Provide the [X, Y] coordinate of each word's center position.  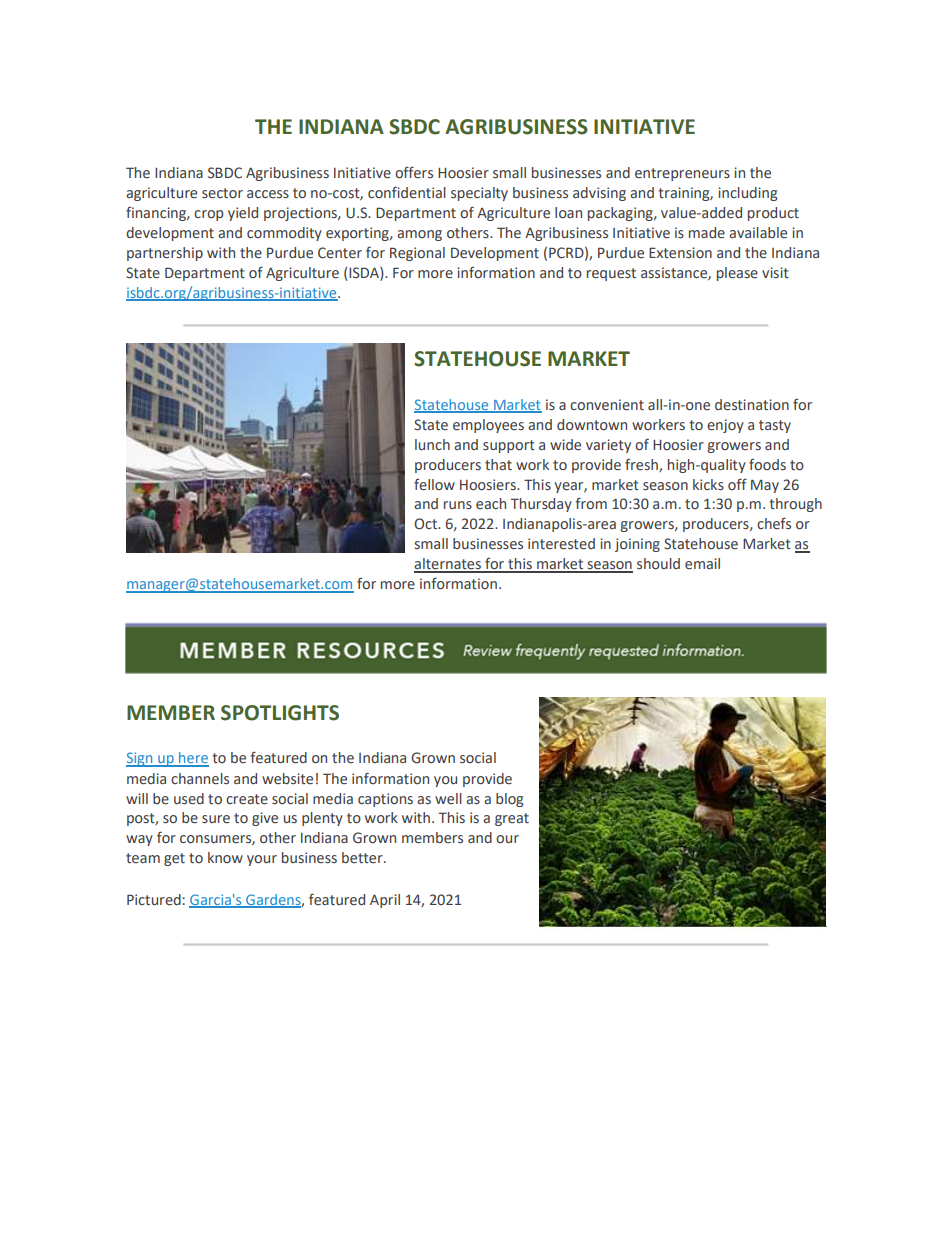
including [747, 194]
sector [222, 193]
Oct [426, 523]
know [225, 857]
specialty [479, 194]
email [702, 563]
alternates [448, 565]
